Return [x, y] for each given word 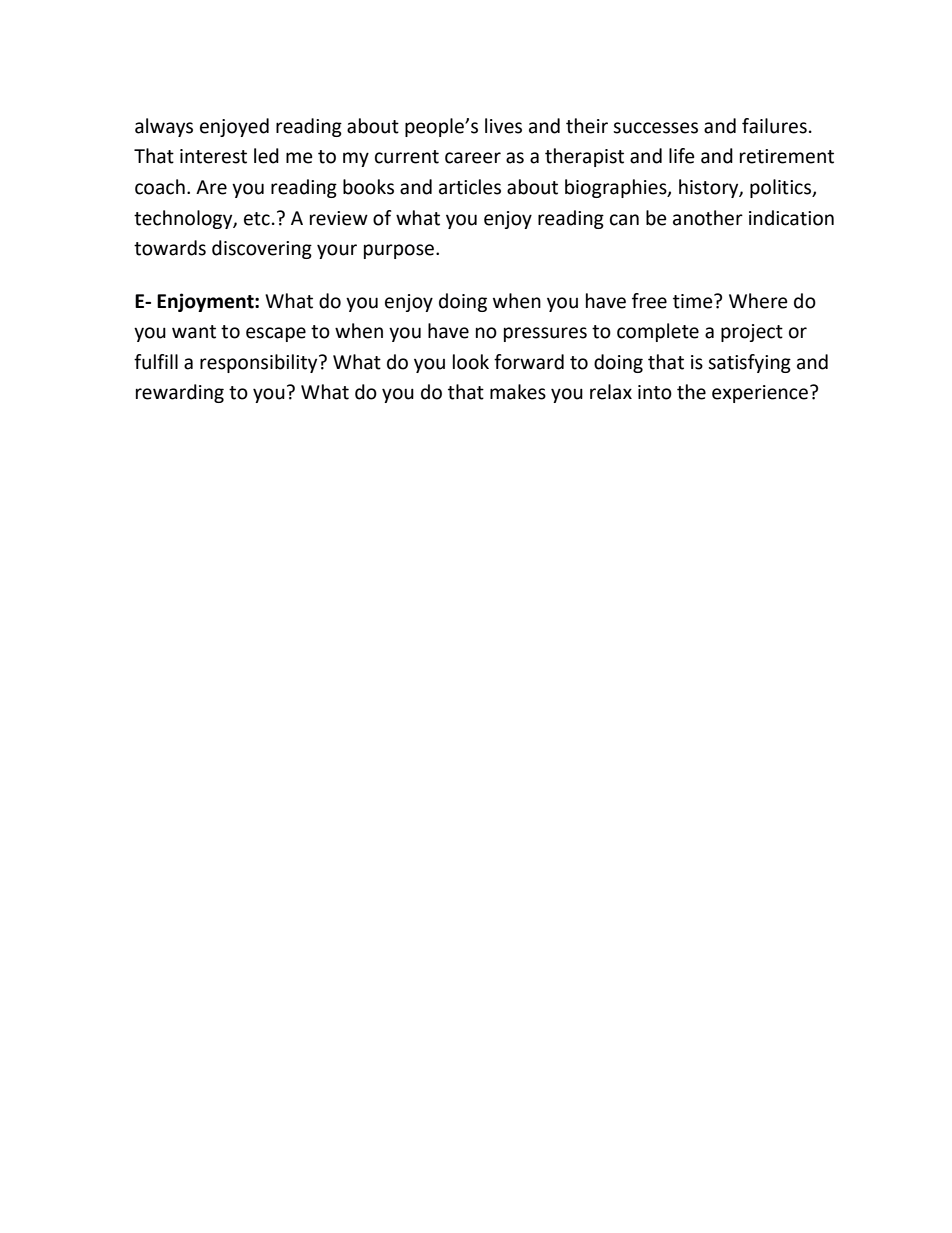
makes [518, 392]
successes [655, 128]
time [694, 301]
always [164, 127]
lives [503, 126]
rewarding [180, 393]
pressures [545, 334]
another [708, 218]
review [339, 218]
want [194, 332]
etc [257, 219]
